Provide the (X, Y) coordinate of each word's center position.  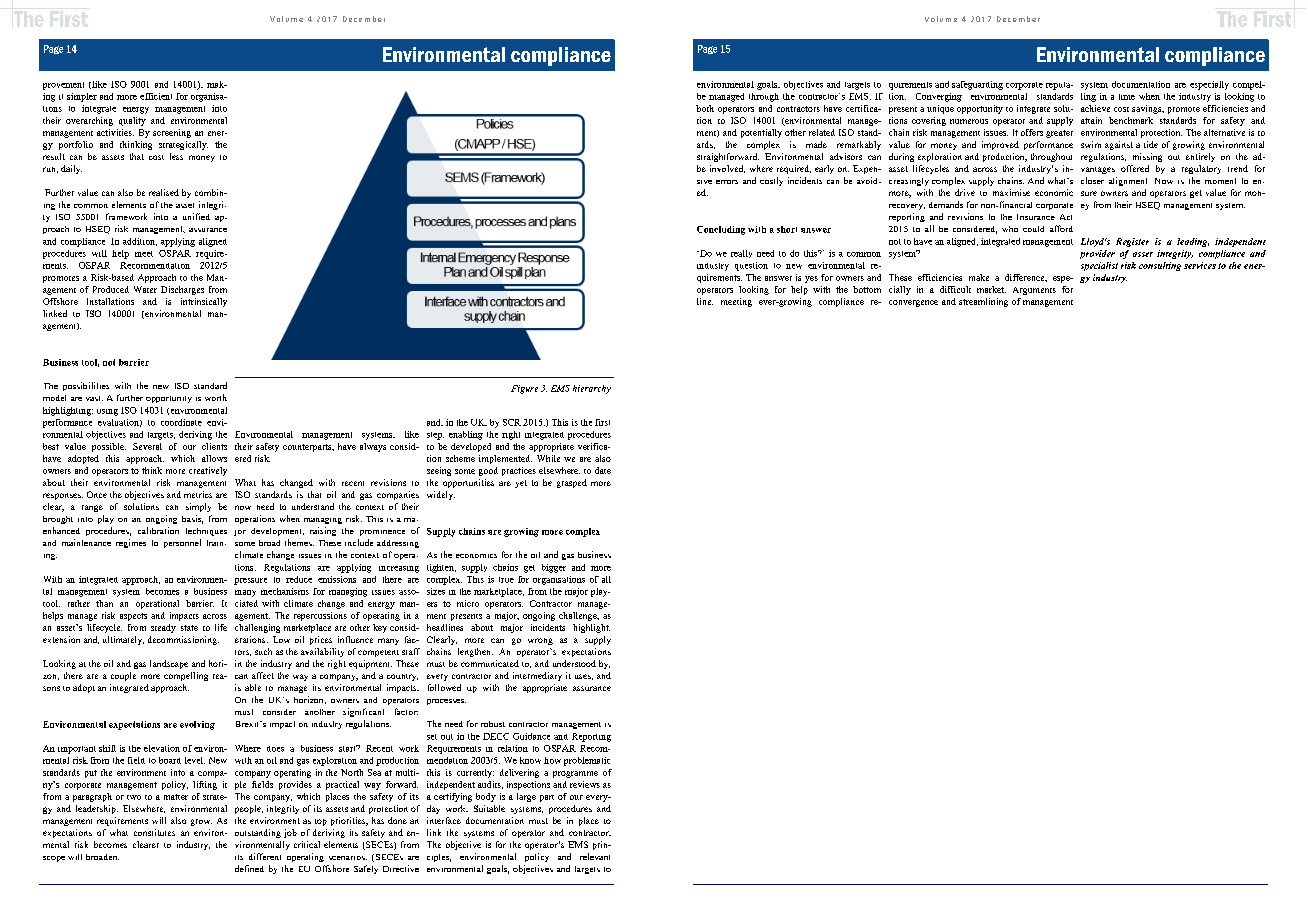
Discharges (182, 290)
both (705, 108)
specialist (1099, 266)
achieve (1095, 108)
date (603, 470)
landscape (169, 664)
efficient (156, 96)
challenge (579, 616)
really (741, 254)
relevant (595, 856)
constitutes (154, 832)
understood (574, 663)
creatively (208, 471)
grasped (572, 483)
